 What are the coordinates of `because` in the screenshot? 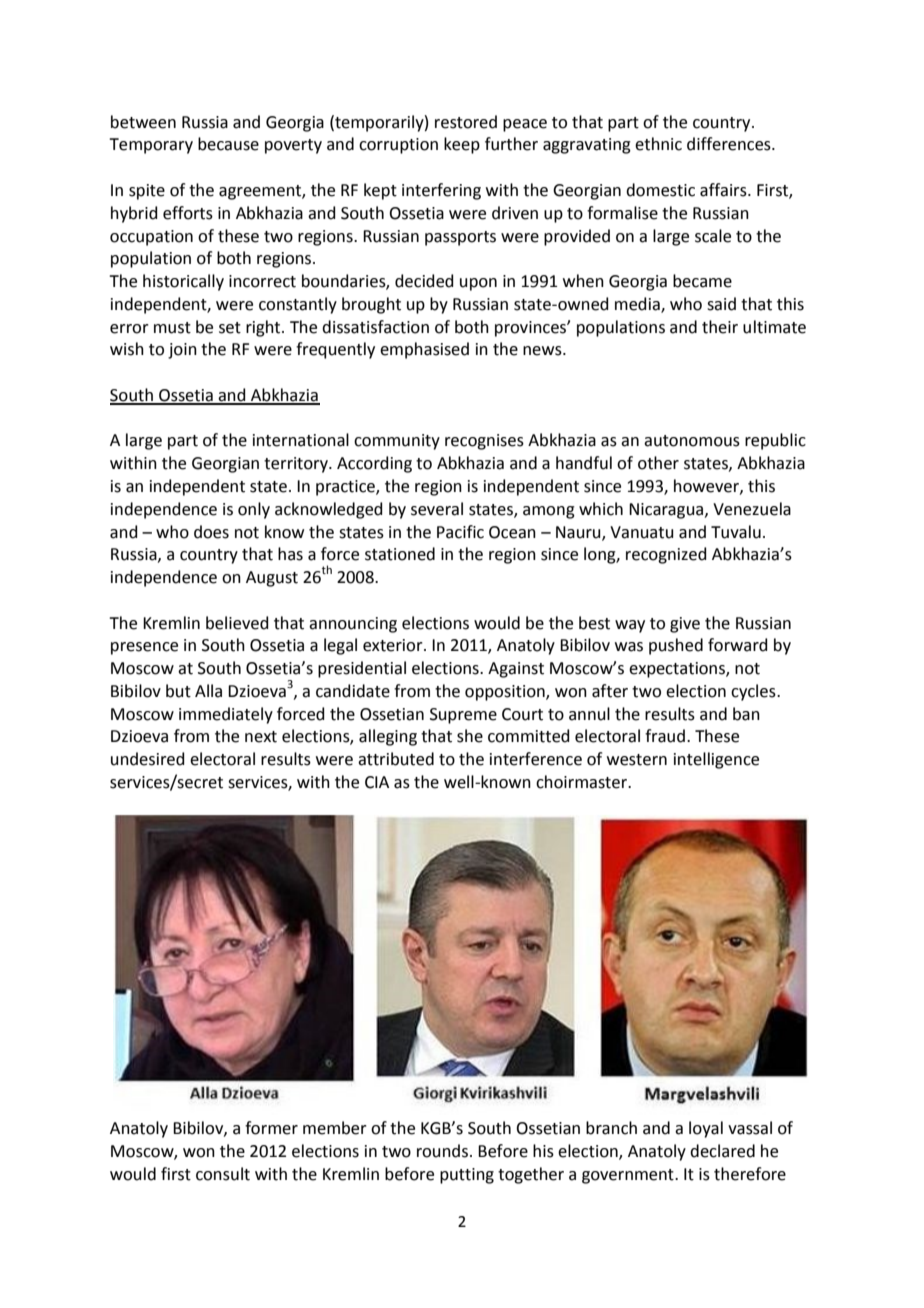 It's located at (228, 144).
